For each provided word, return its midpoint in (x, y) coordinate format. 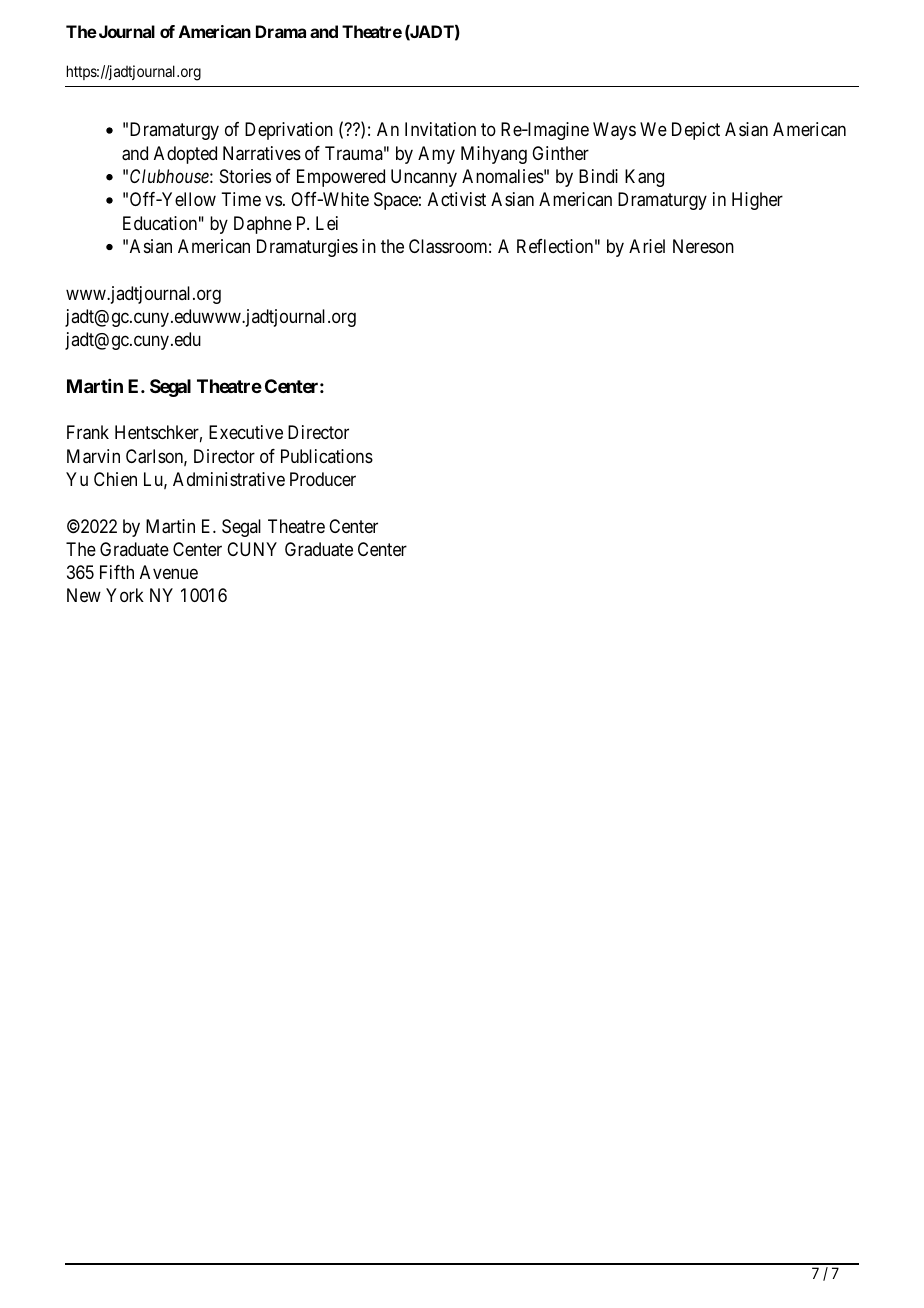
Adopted (185, 155)
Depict (696, 131)
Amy (436, 155)
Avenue (169, 572)
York (125, 595)
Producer (323, 479)
